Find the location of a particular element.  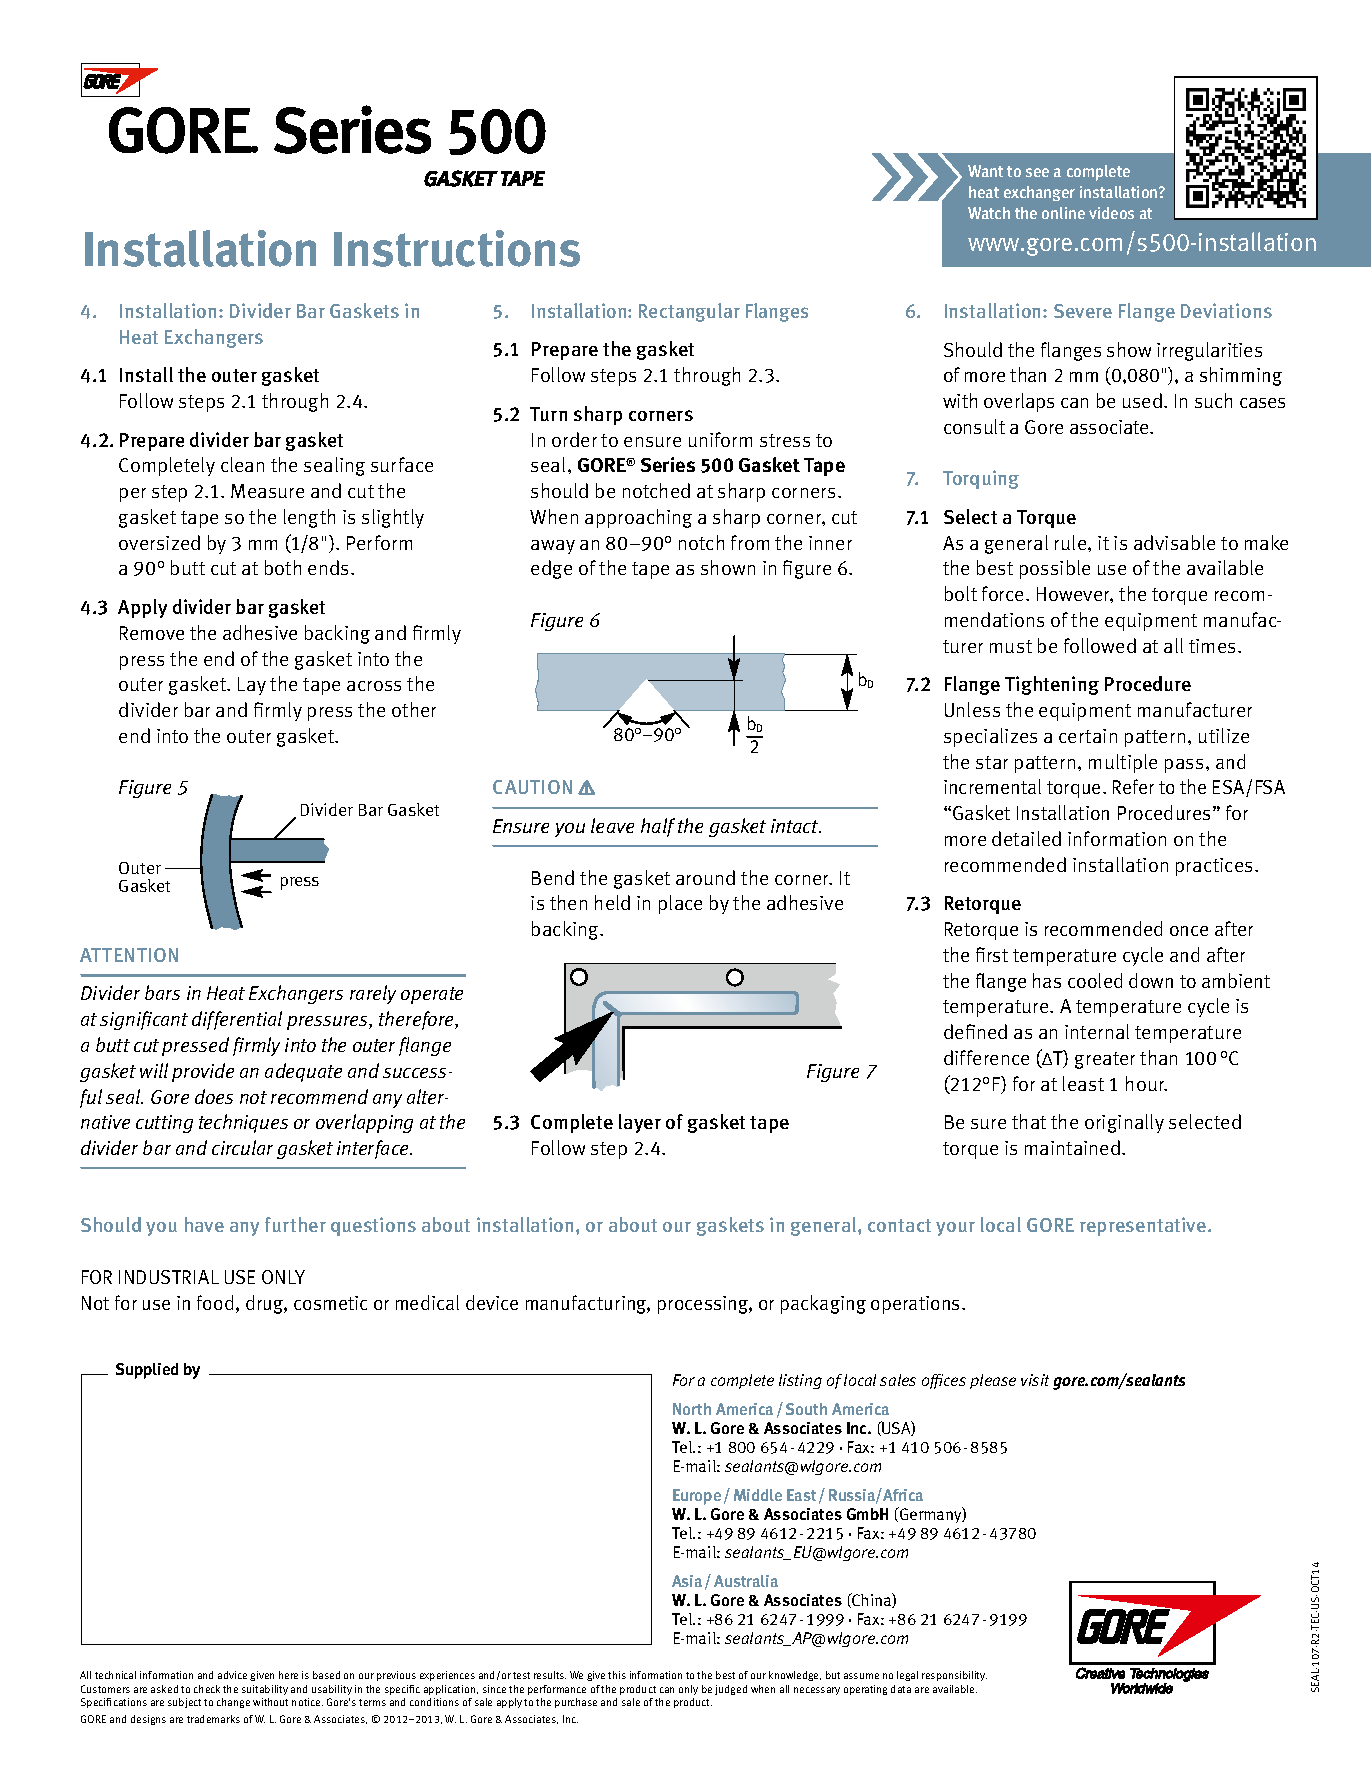

Instructions is located at coordinates (457, 248).
